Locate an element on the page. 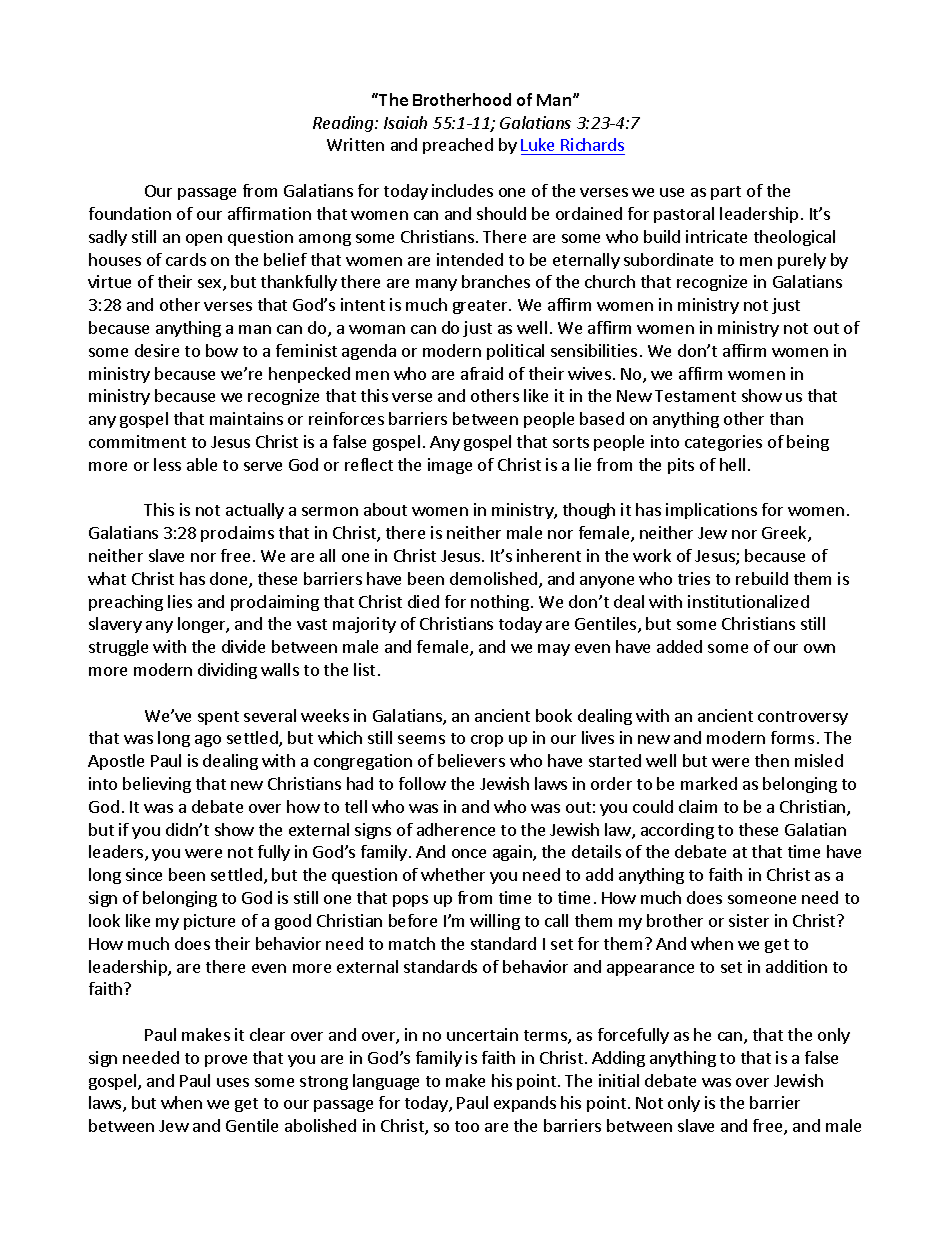 This document has width=952, height=1233. part is located at coordinates (726, 193).
